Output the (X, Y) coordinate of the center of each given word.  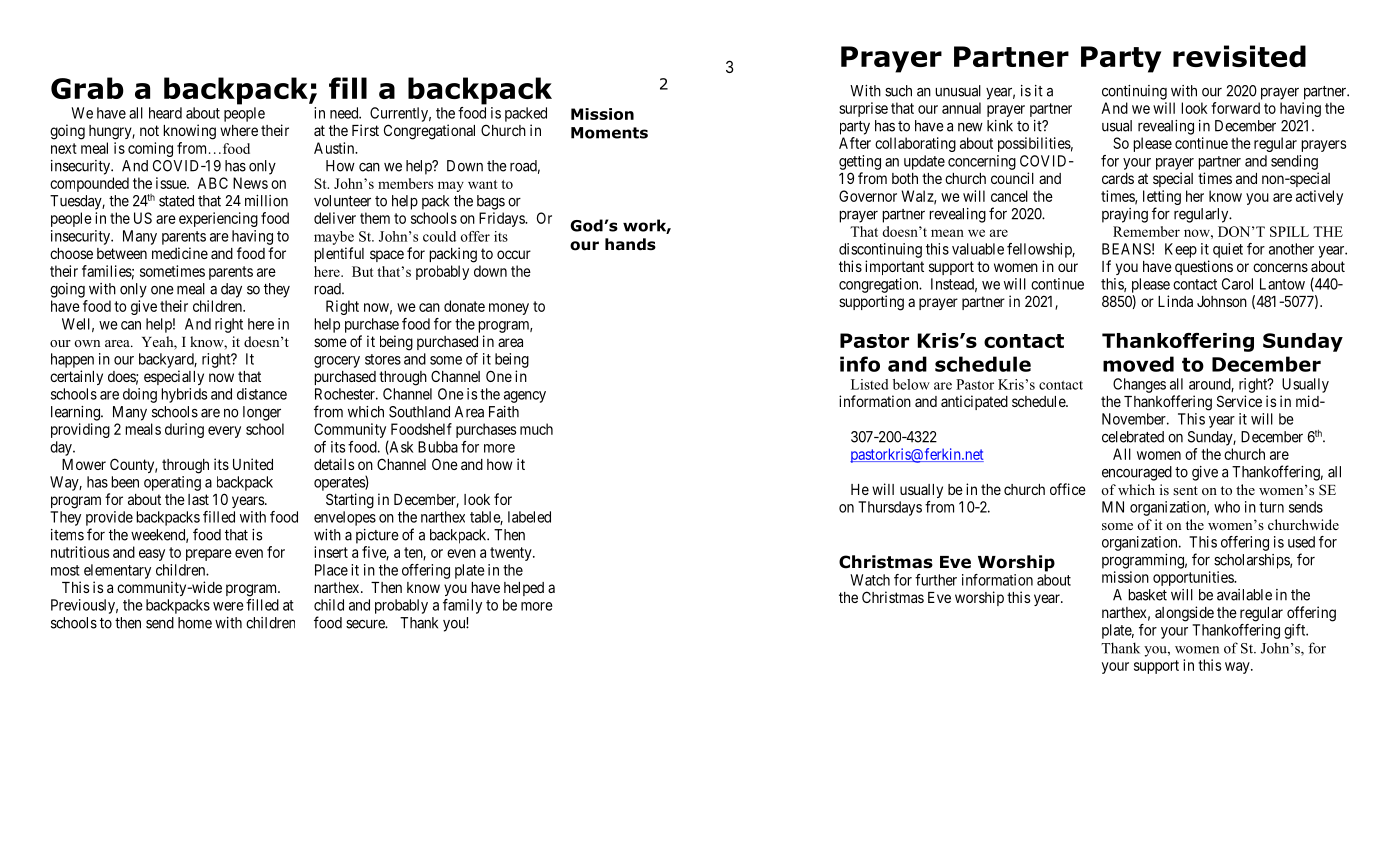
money (509, 309)
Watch (870, 580)
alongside (1184, 614)
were (228, 606)
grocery (337, 362)
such (898, 91)
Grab (87, 88)
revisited (1239, 56)
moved (1138, 364)
